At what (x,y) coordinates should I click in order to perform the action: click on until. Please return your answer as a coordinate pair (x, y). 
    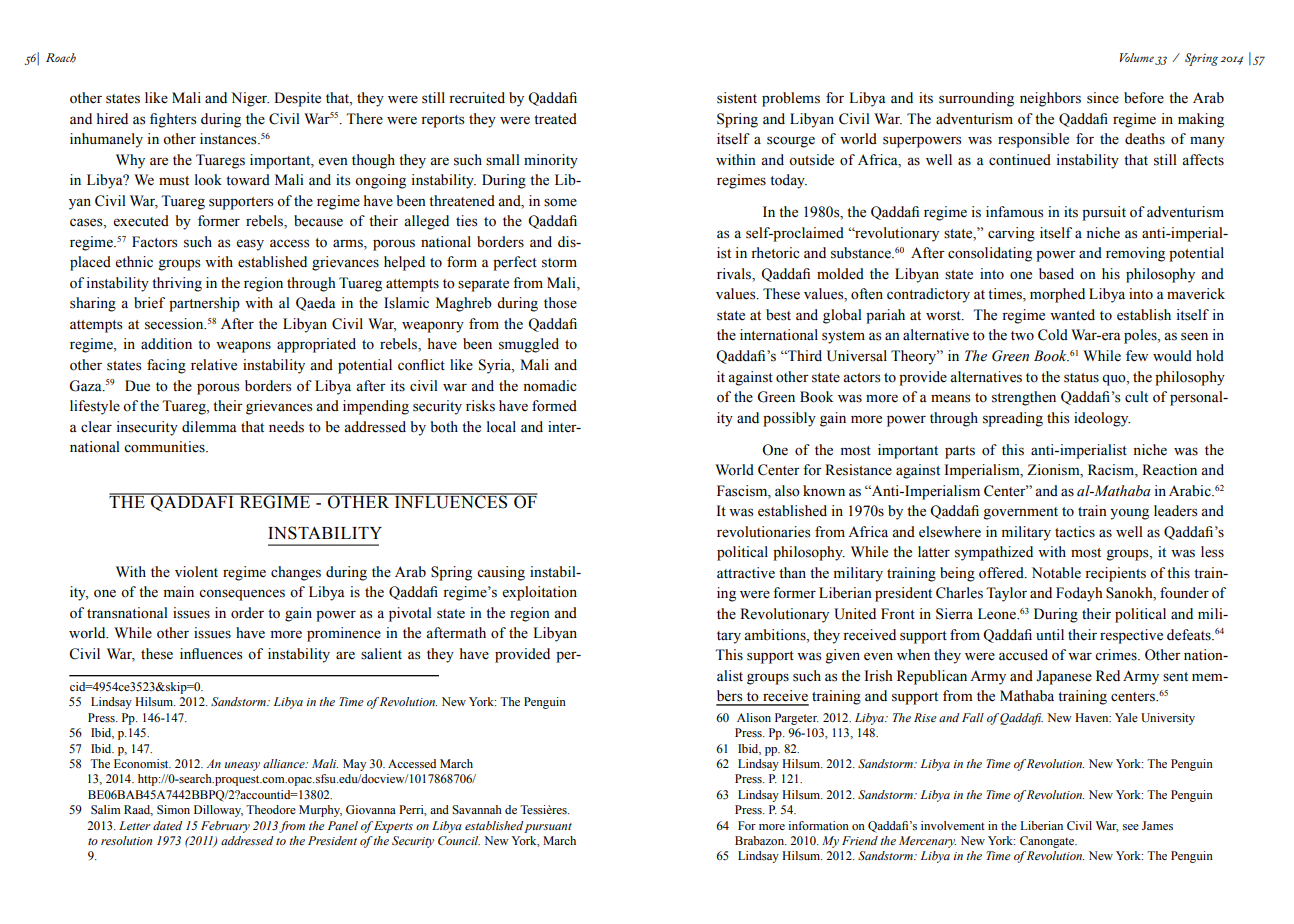
    Looking at the image, I should click on (1050, 634).
